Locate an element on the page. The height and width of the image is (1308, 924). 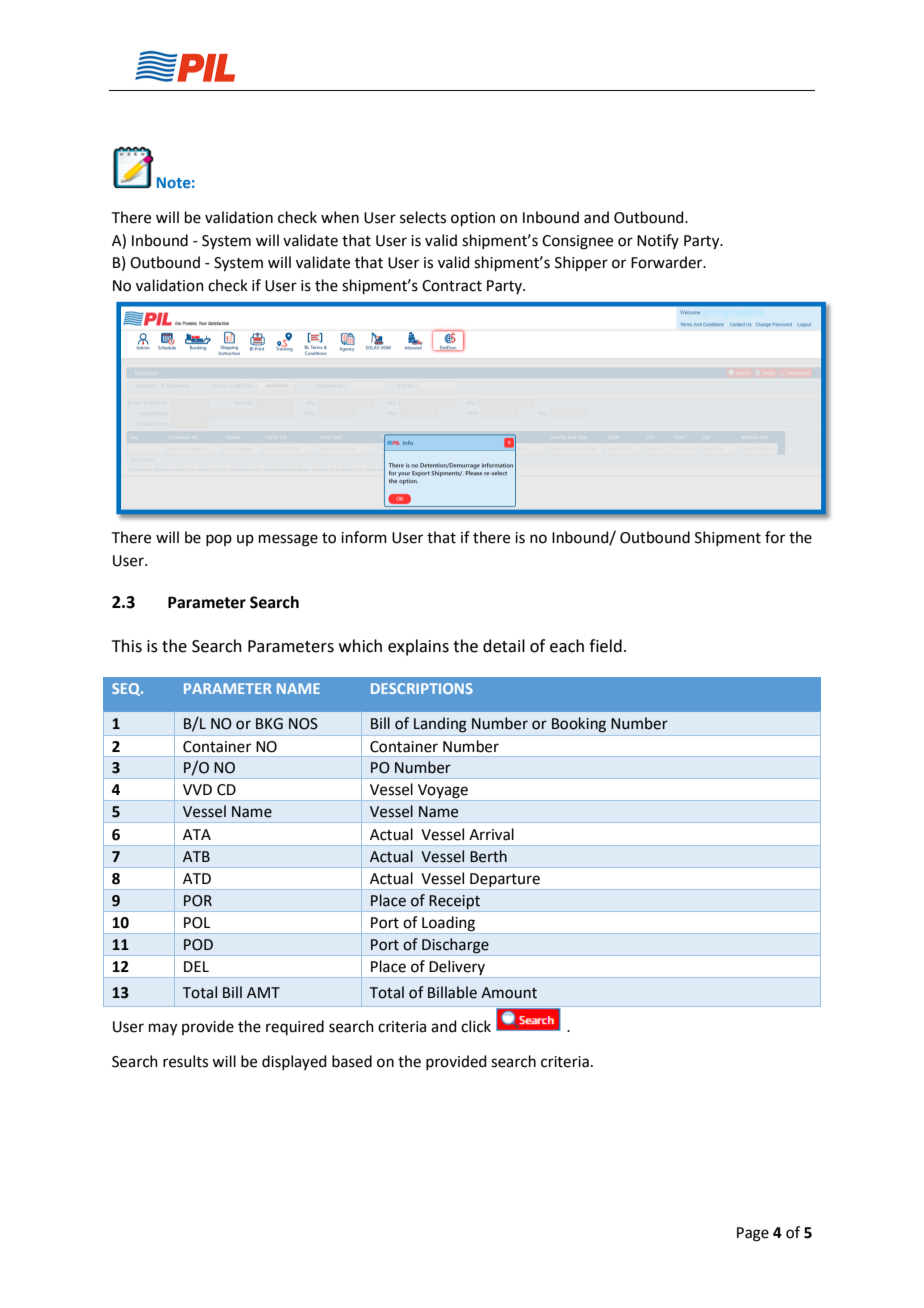
Forwarder is located at coordinates (668, 262).
